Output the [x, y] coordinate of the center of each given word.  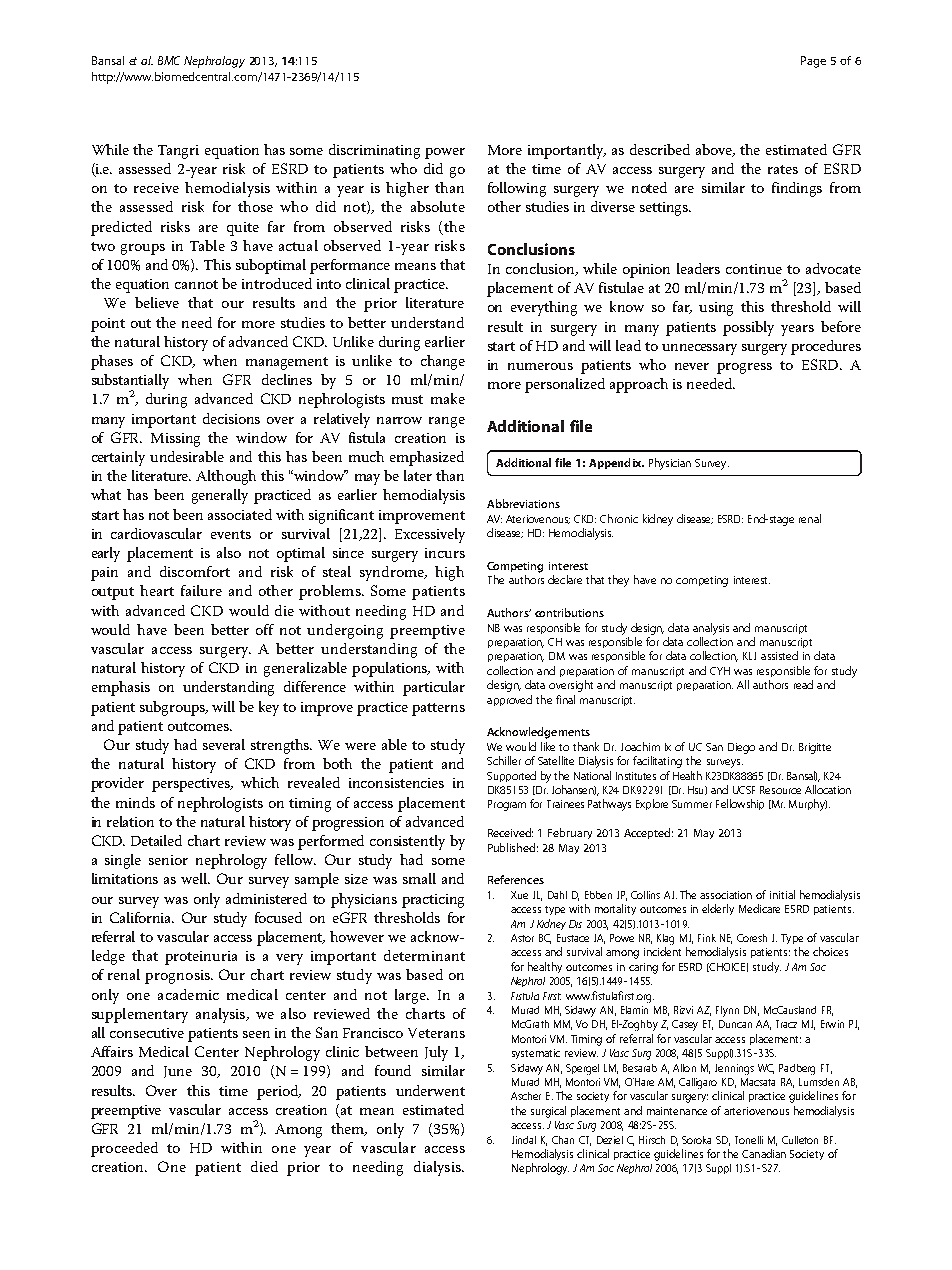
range [447, 422]
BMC [169, 60]
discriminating [374, 151]
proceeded [124, 1149]
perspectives [192, 785]
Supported [511, 776]
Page [813, 62]
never [692, 366]
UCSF [744, 790]
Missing [175, 440]
